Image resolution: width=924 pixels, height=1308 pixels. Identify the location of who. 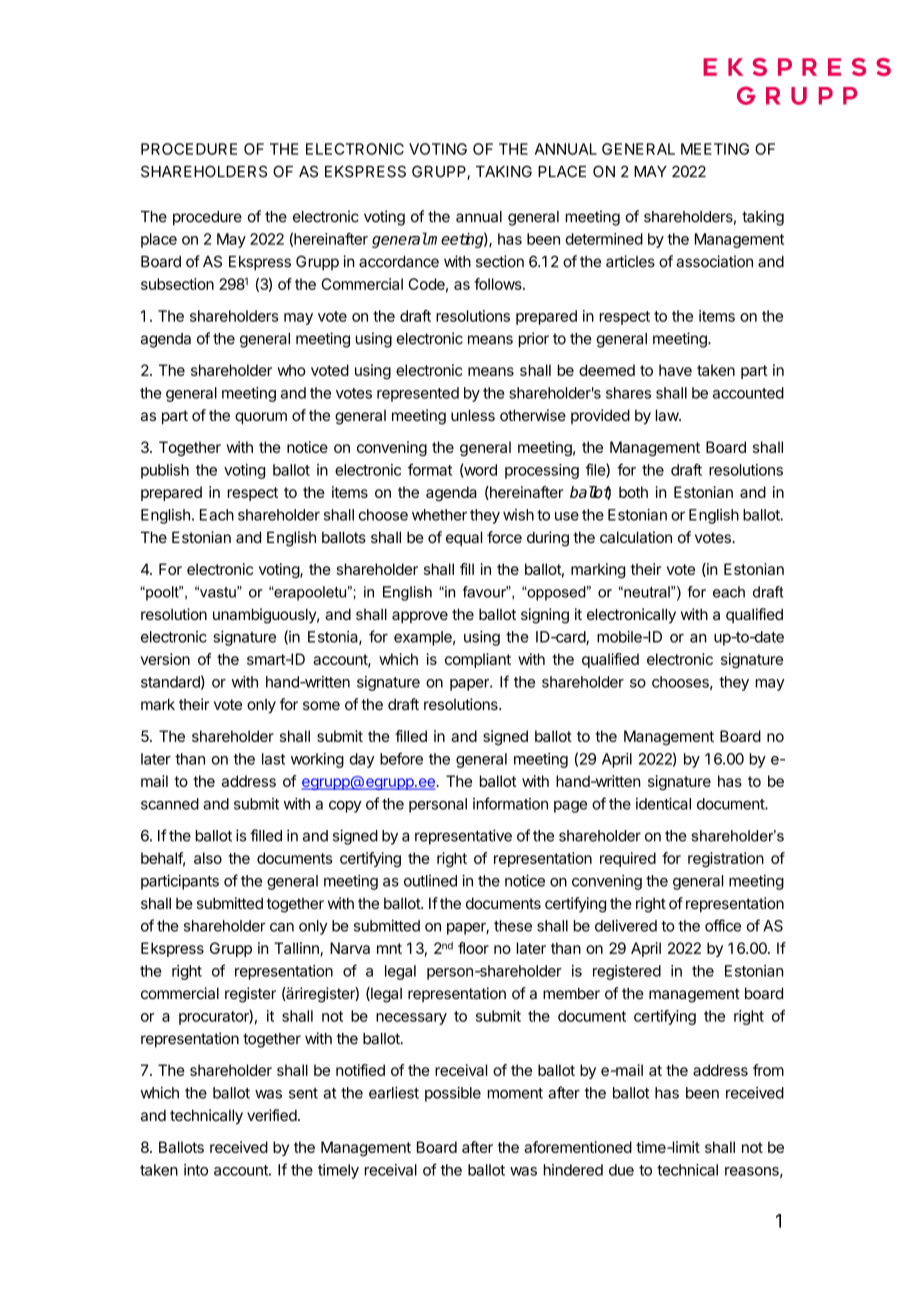
(291, 370).
